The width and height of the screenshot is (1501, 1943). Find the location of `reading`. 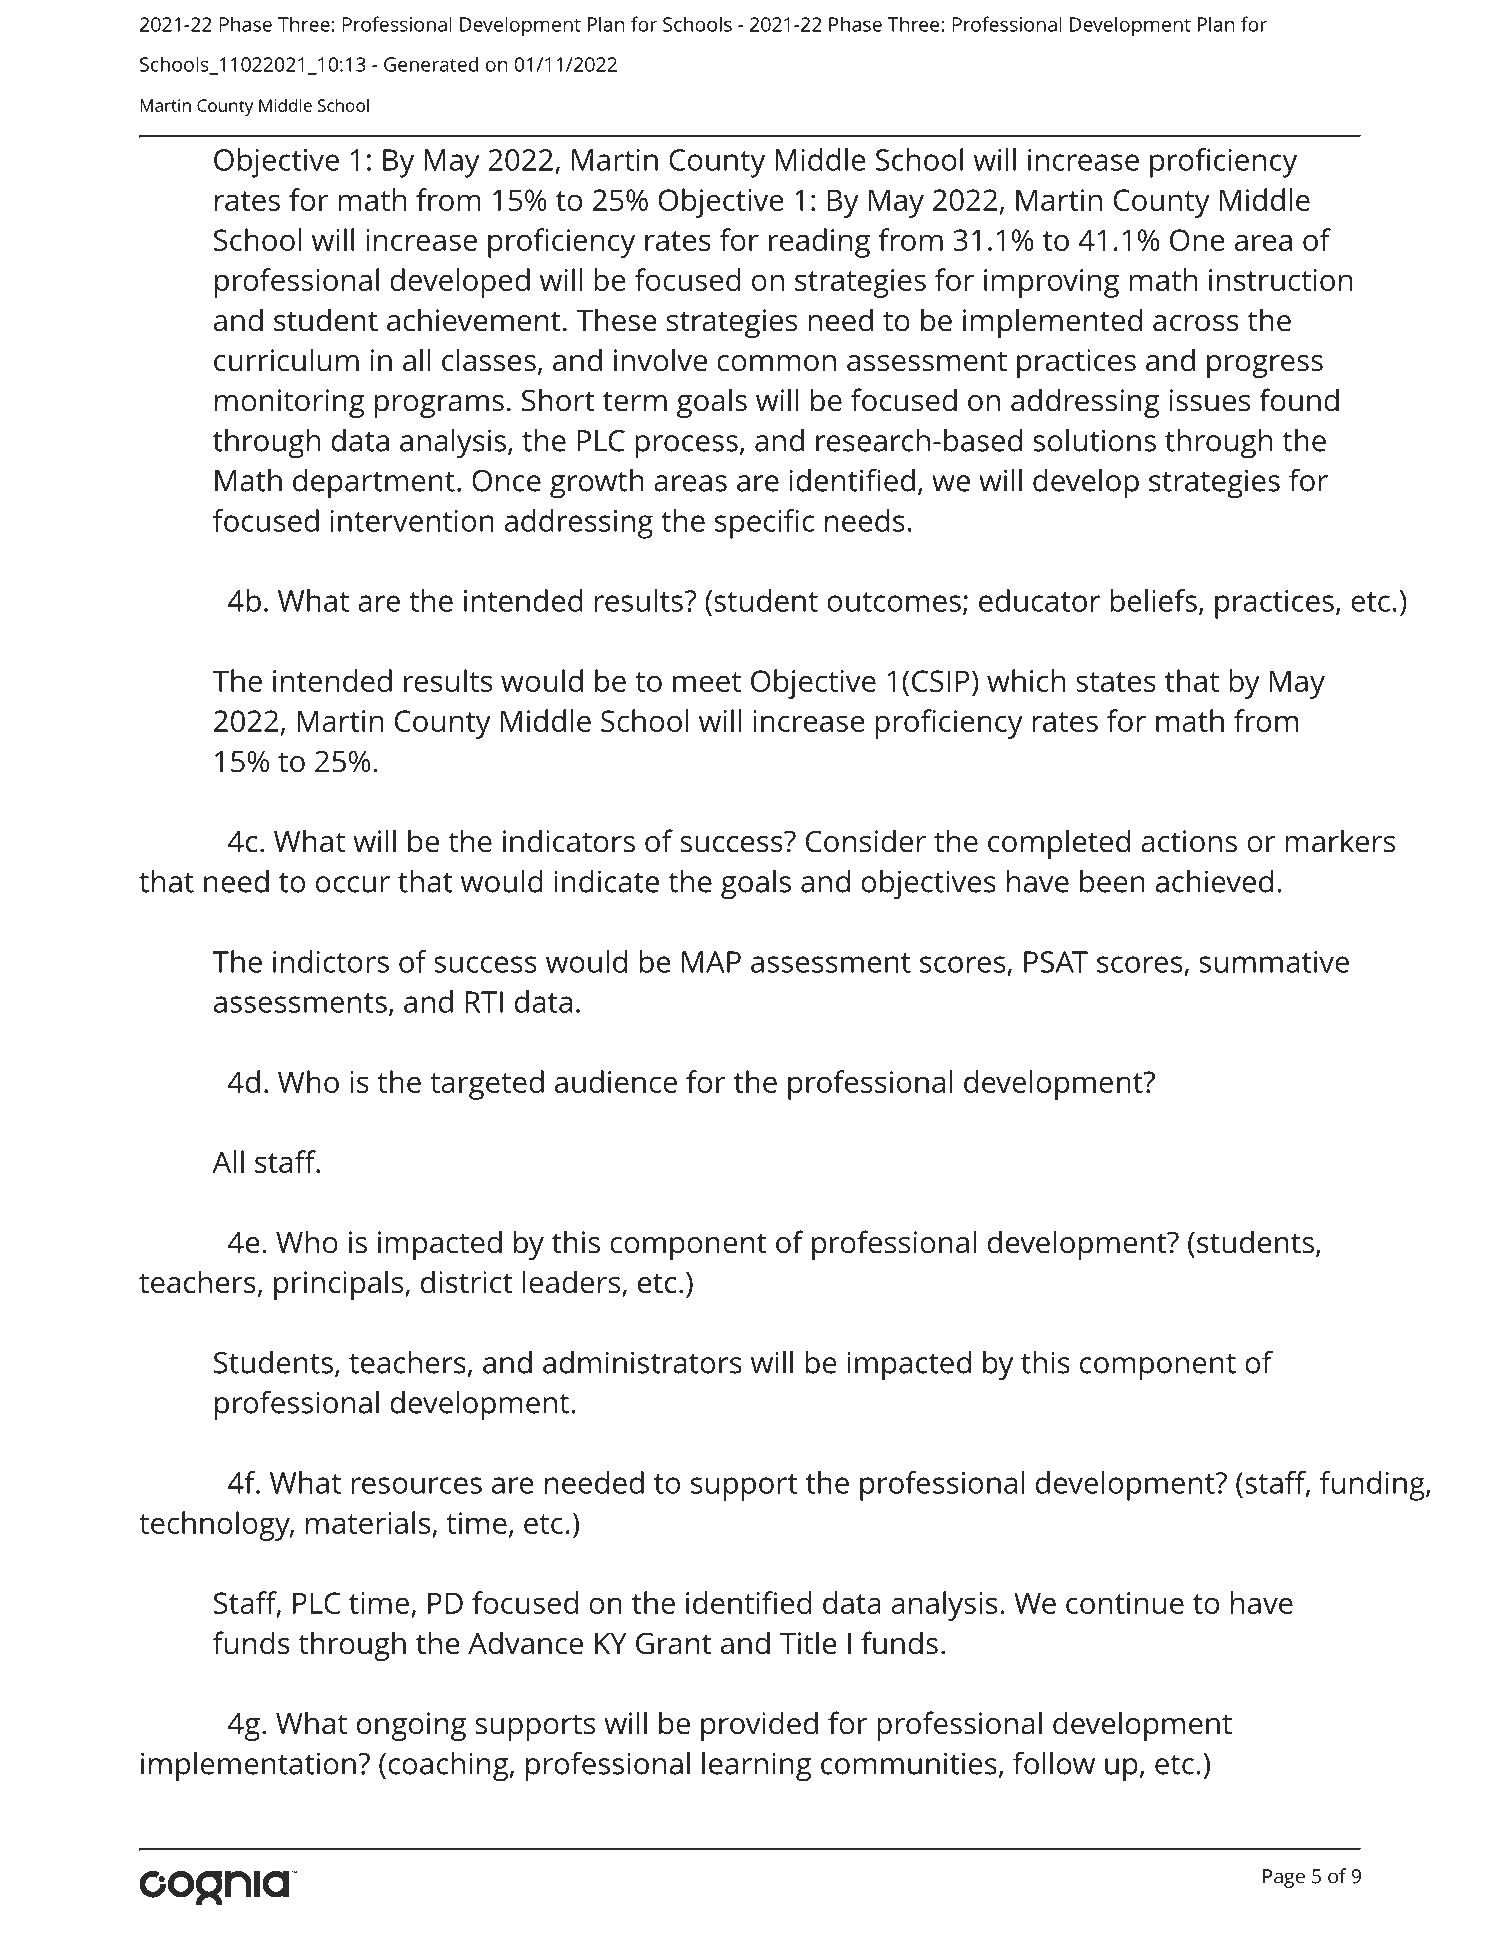

reading is located at coordinates (819, 243).
